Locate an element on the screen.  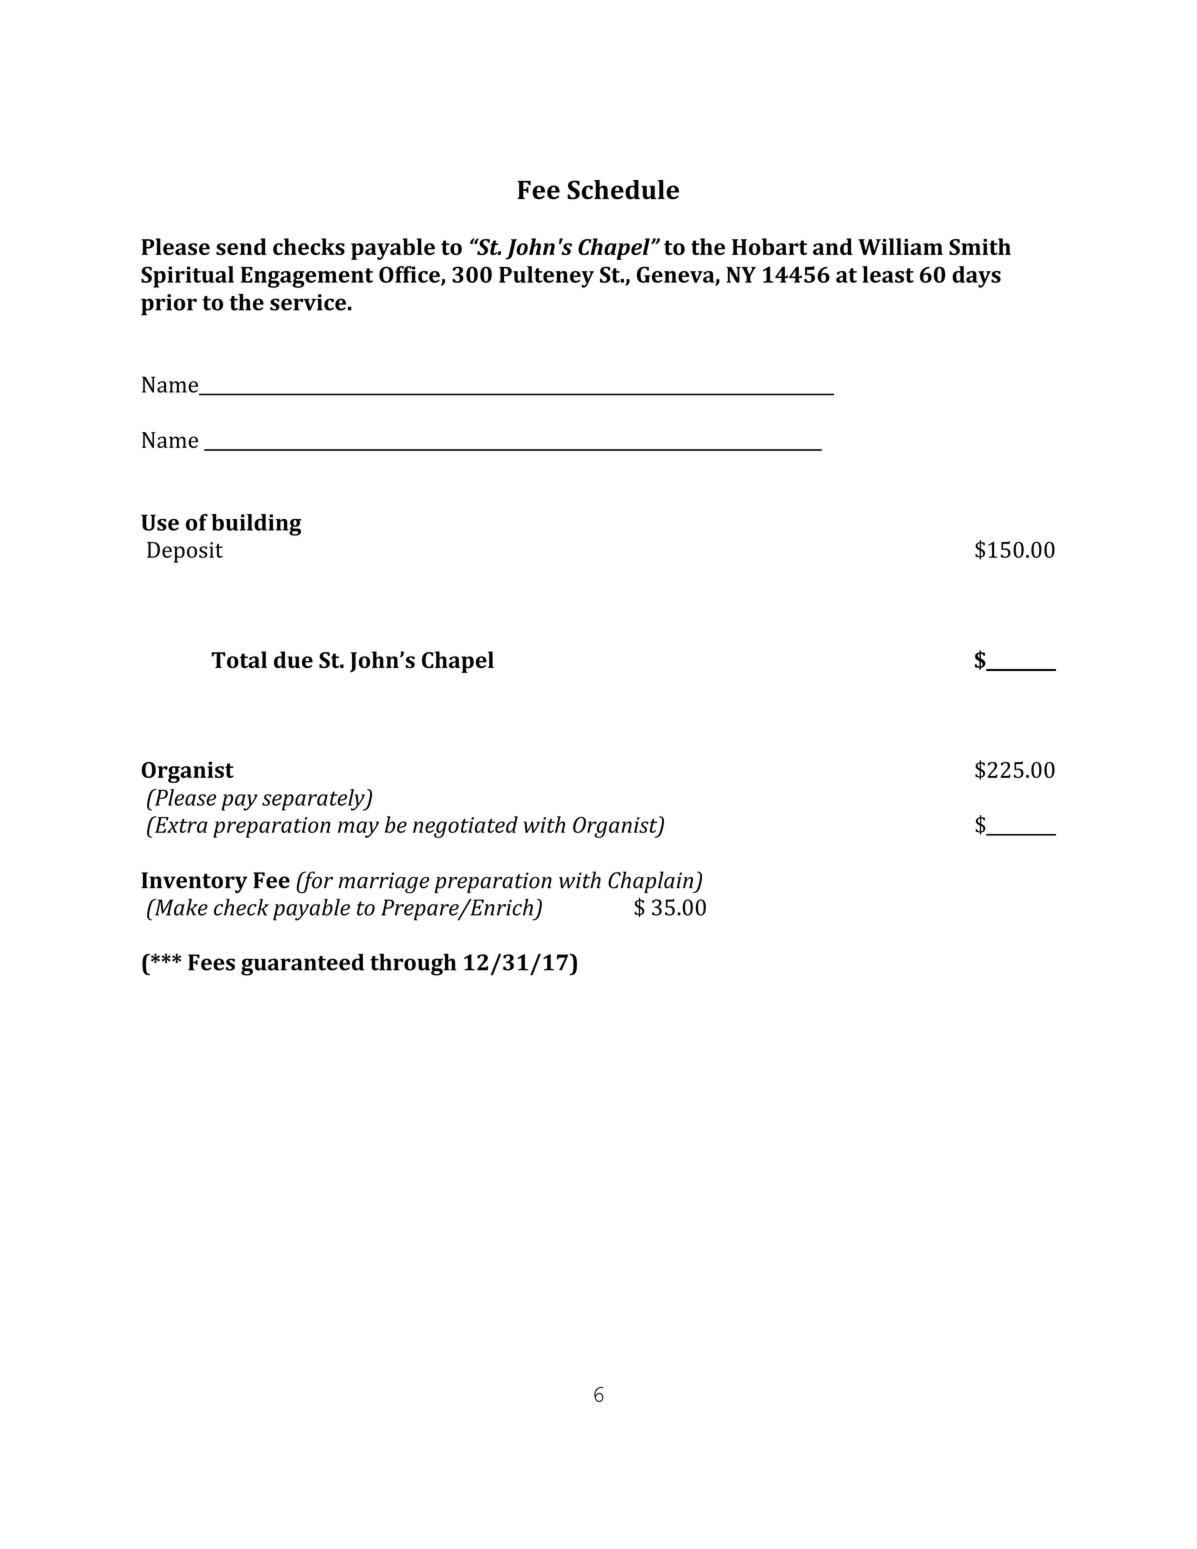
due is located at coordinates (293, 659).
